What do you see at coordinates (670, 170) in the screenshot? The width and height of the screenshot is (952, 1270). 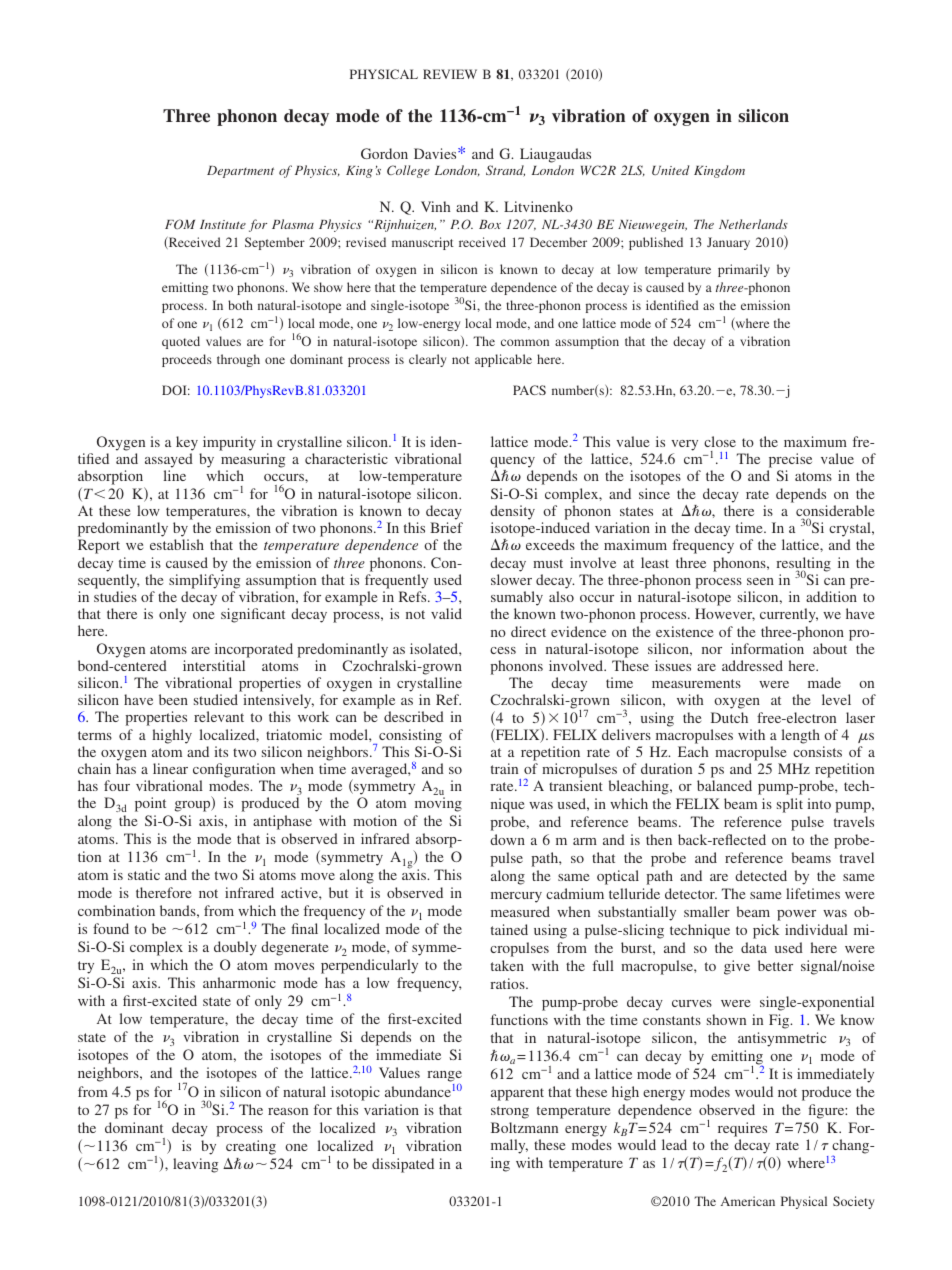 I see `United` at bounding box center [670, 170].
